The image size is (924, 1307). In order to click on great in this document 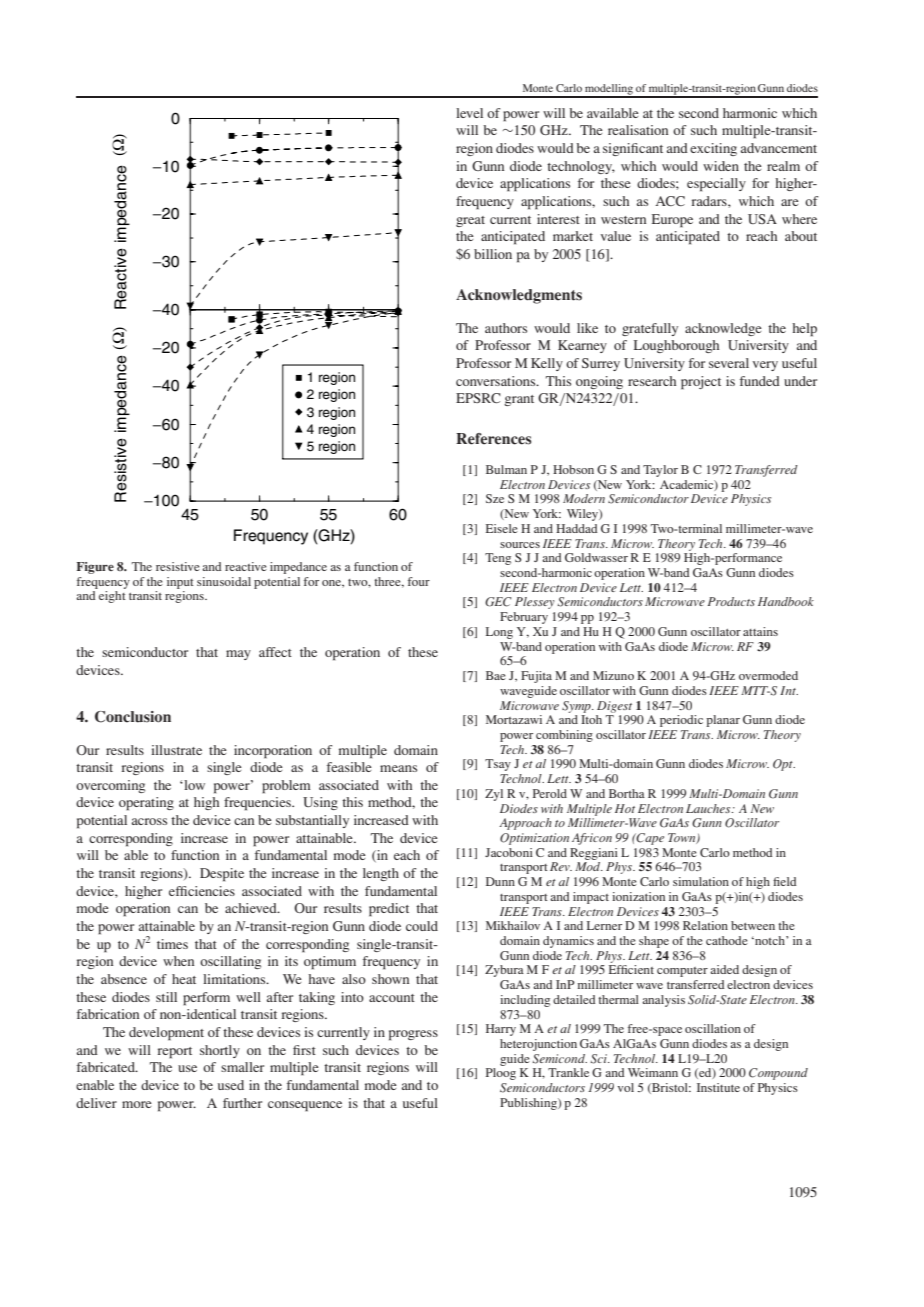, I will do `click(470, 221)`.
